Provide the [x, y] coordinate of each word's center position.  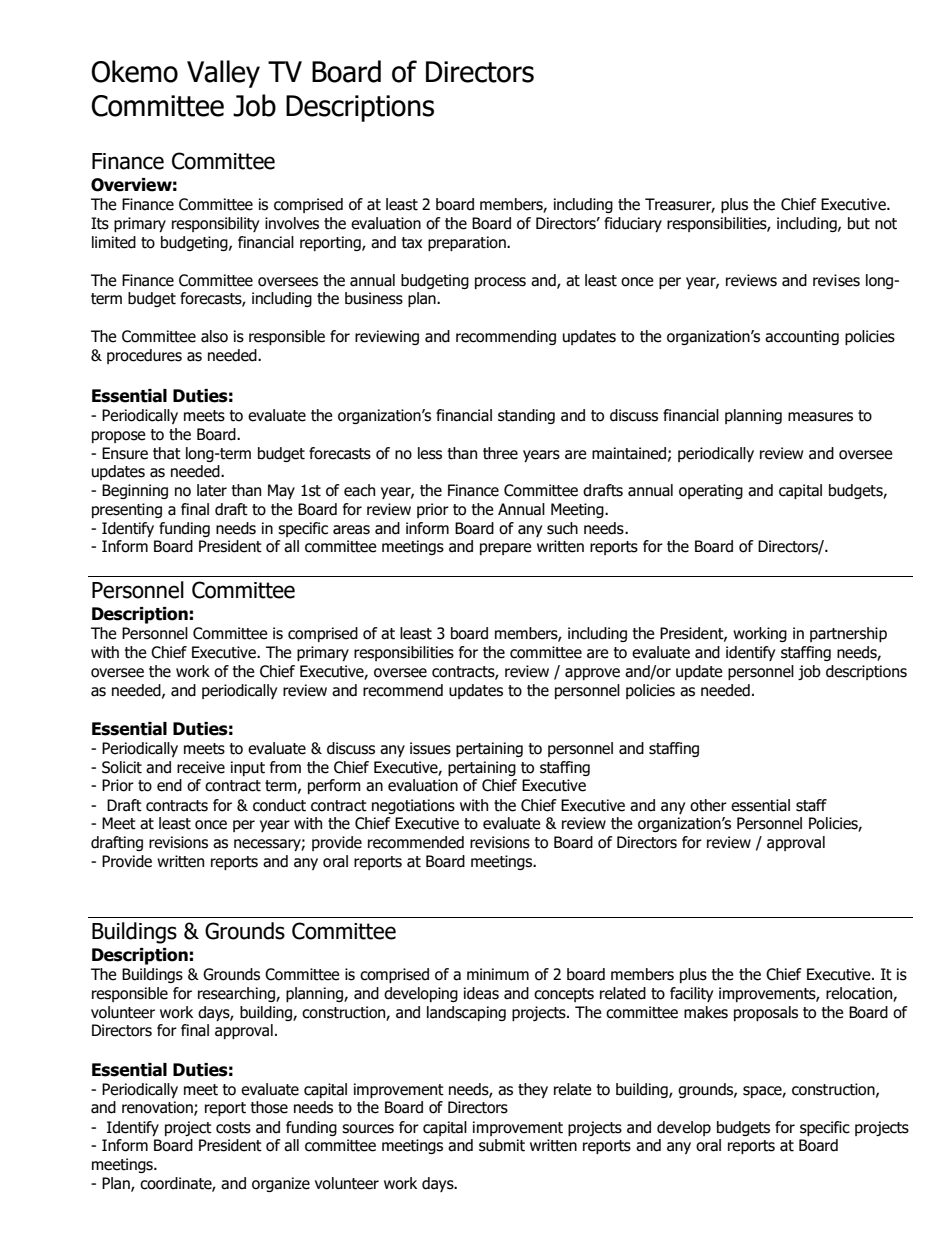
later [212, 490]
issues [430, 748]
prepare [506, 549]
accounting [802, 337]
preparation [468, 243]
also [214, 336]
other [708, 805]
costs [233, 1128]
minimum [498, 974]
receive [201, 767]
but [859, 223]
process [500, 283]
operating [711, 491]
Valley [223, 74]
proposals [766, 1013]
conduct [279, 805]
